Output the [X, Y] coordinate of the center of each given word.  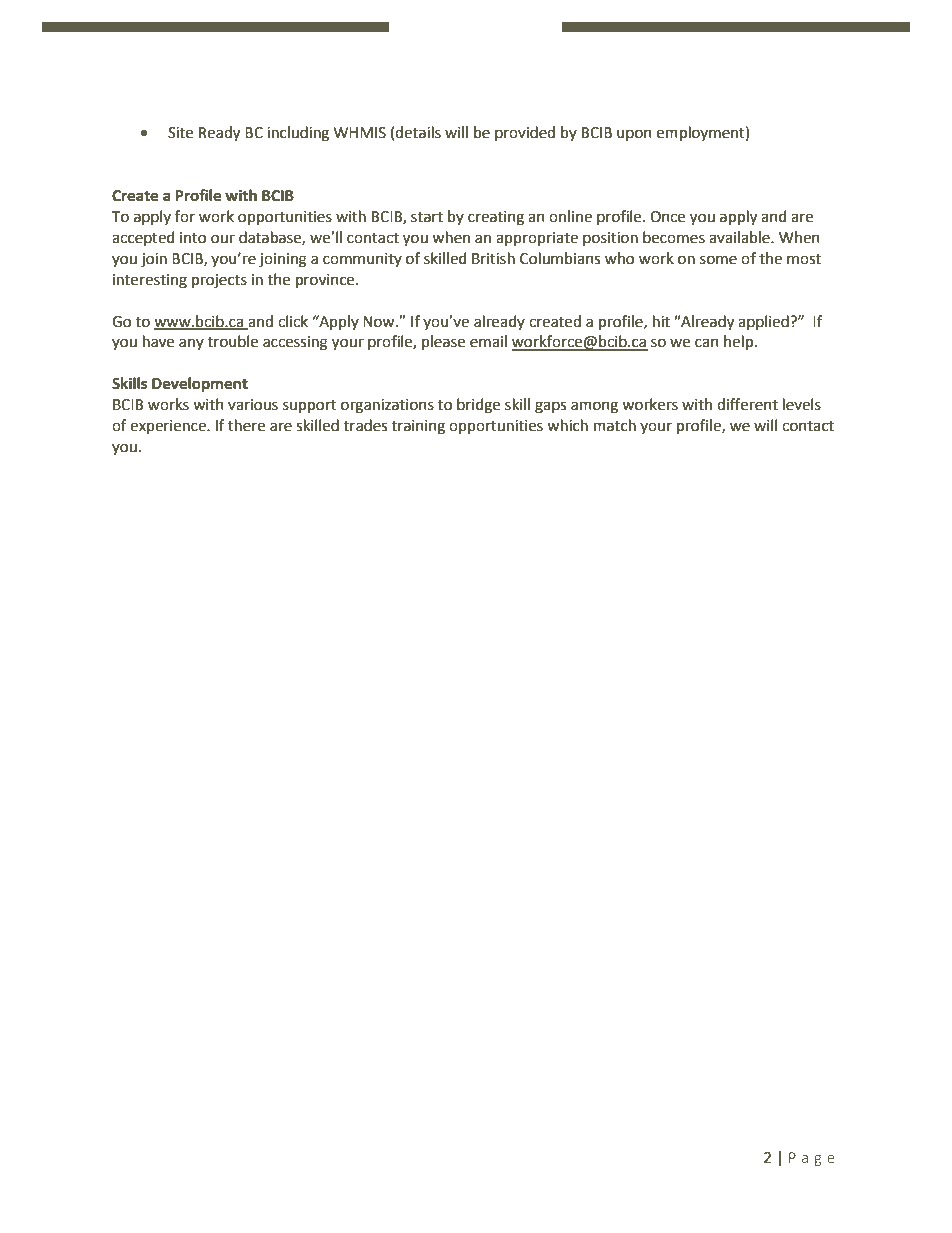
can [707, 343]
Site [180, 133]
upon [634, 135]
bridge [478, 406]
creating [496, 218]
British [493, 258]
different [747, 404]
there [246, 425]
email [488, 341]
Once [667, 217]
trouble [233, 341]
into [193, 238]
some [718, 260]
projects [219, 281]
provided [525, 133]
